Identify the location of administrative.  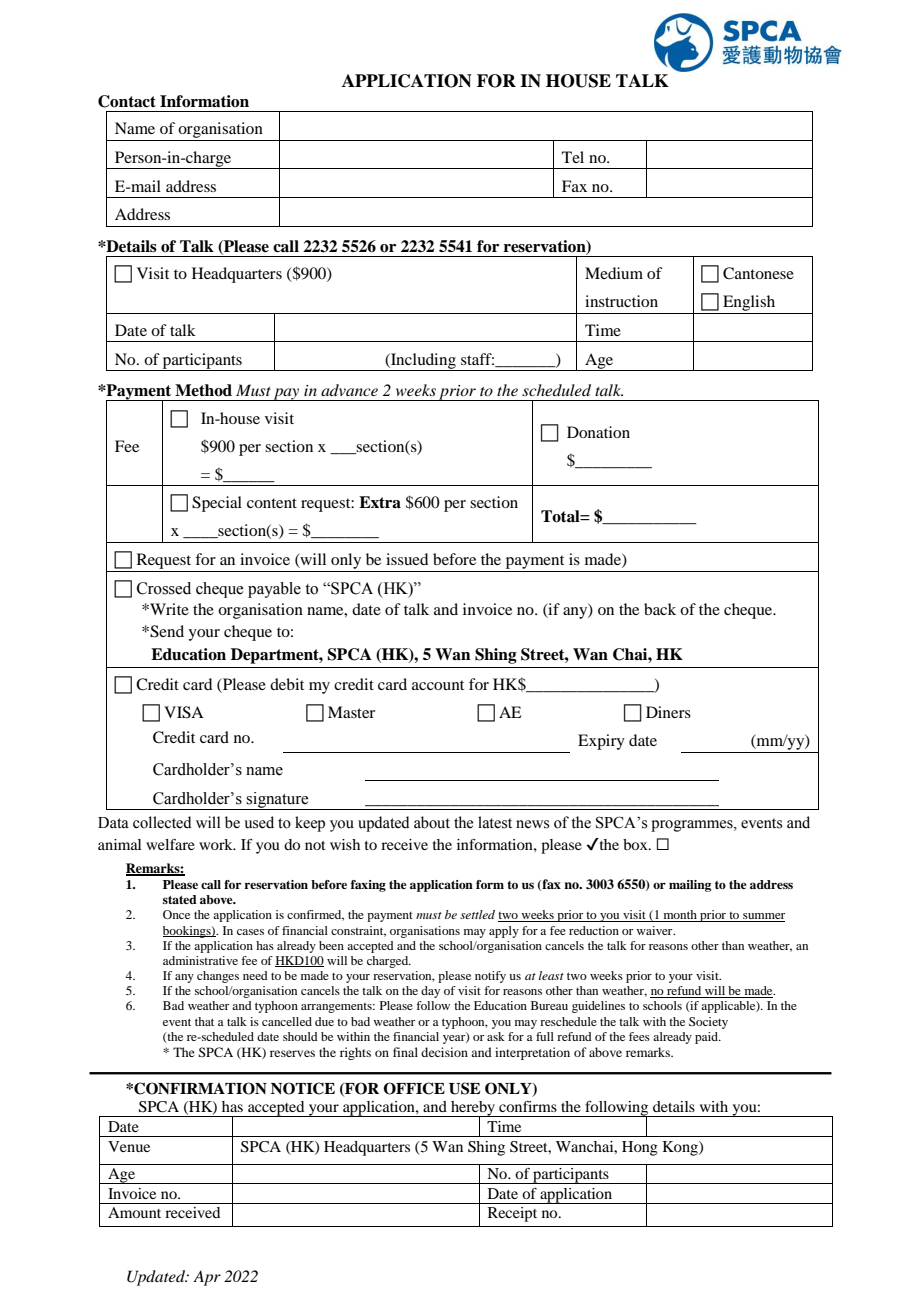
(200, 960).
